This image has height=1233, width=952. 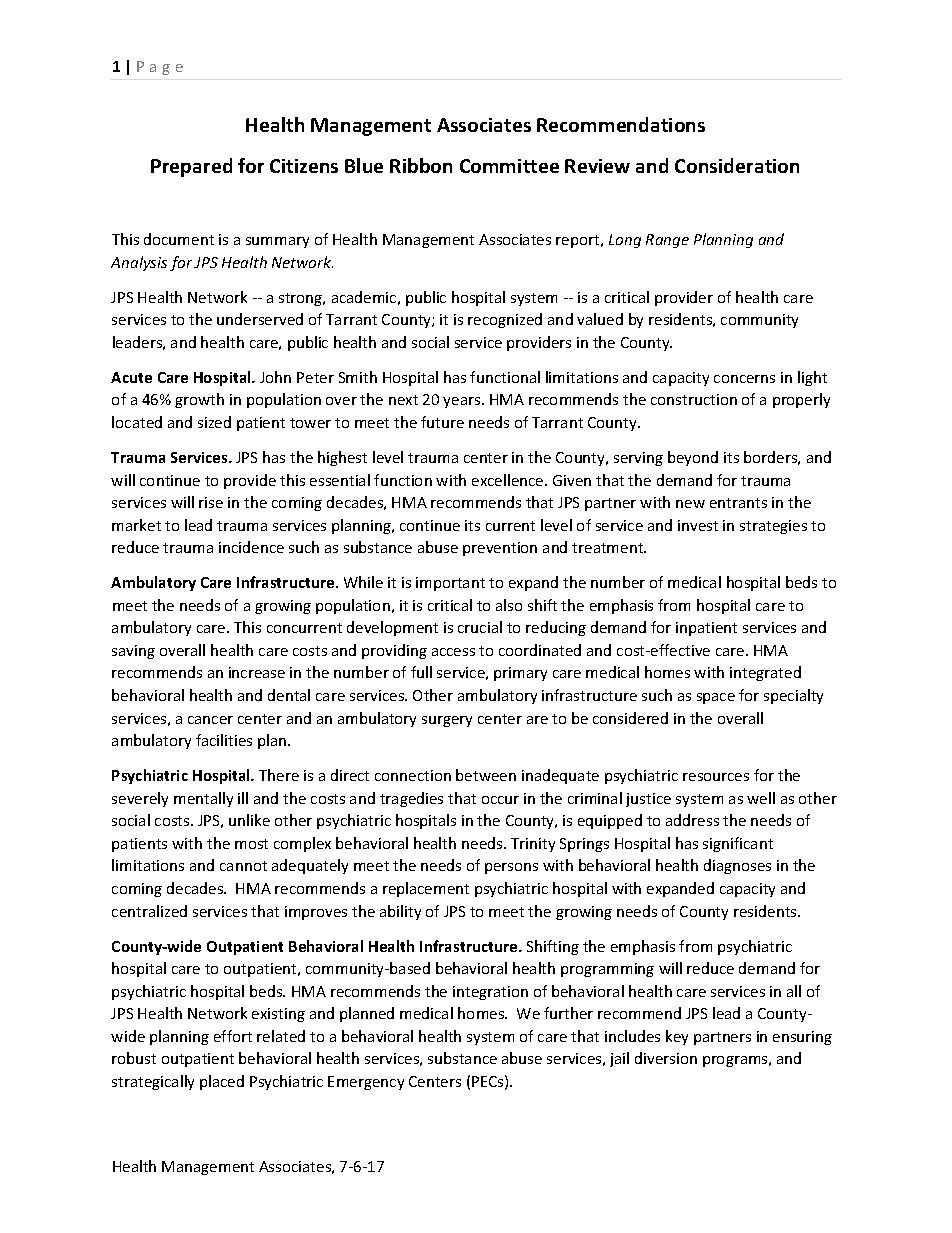 I want to click on Page, so click(x=160, y=68).
